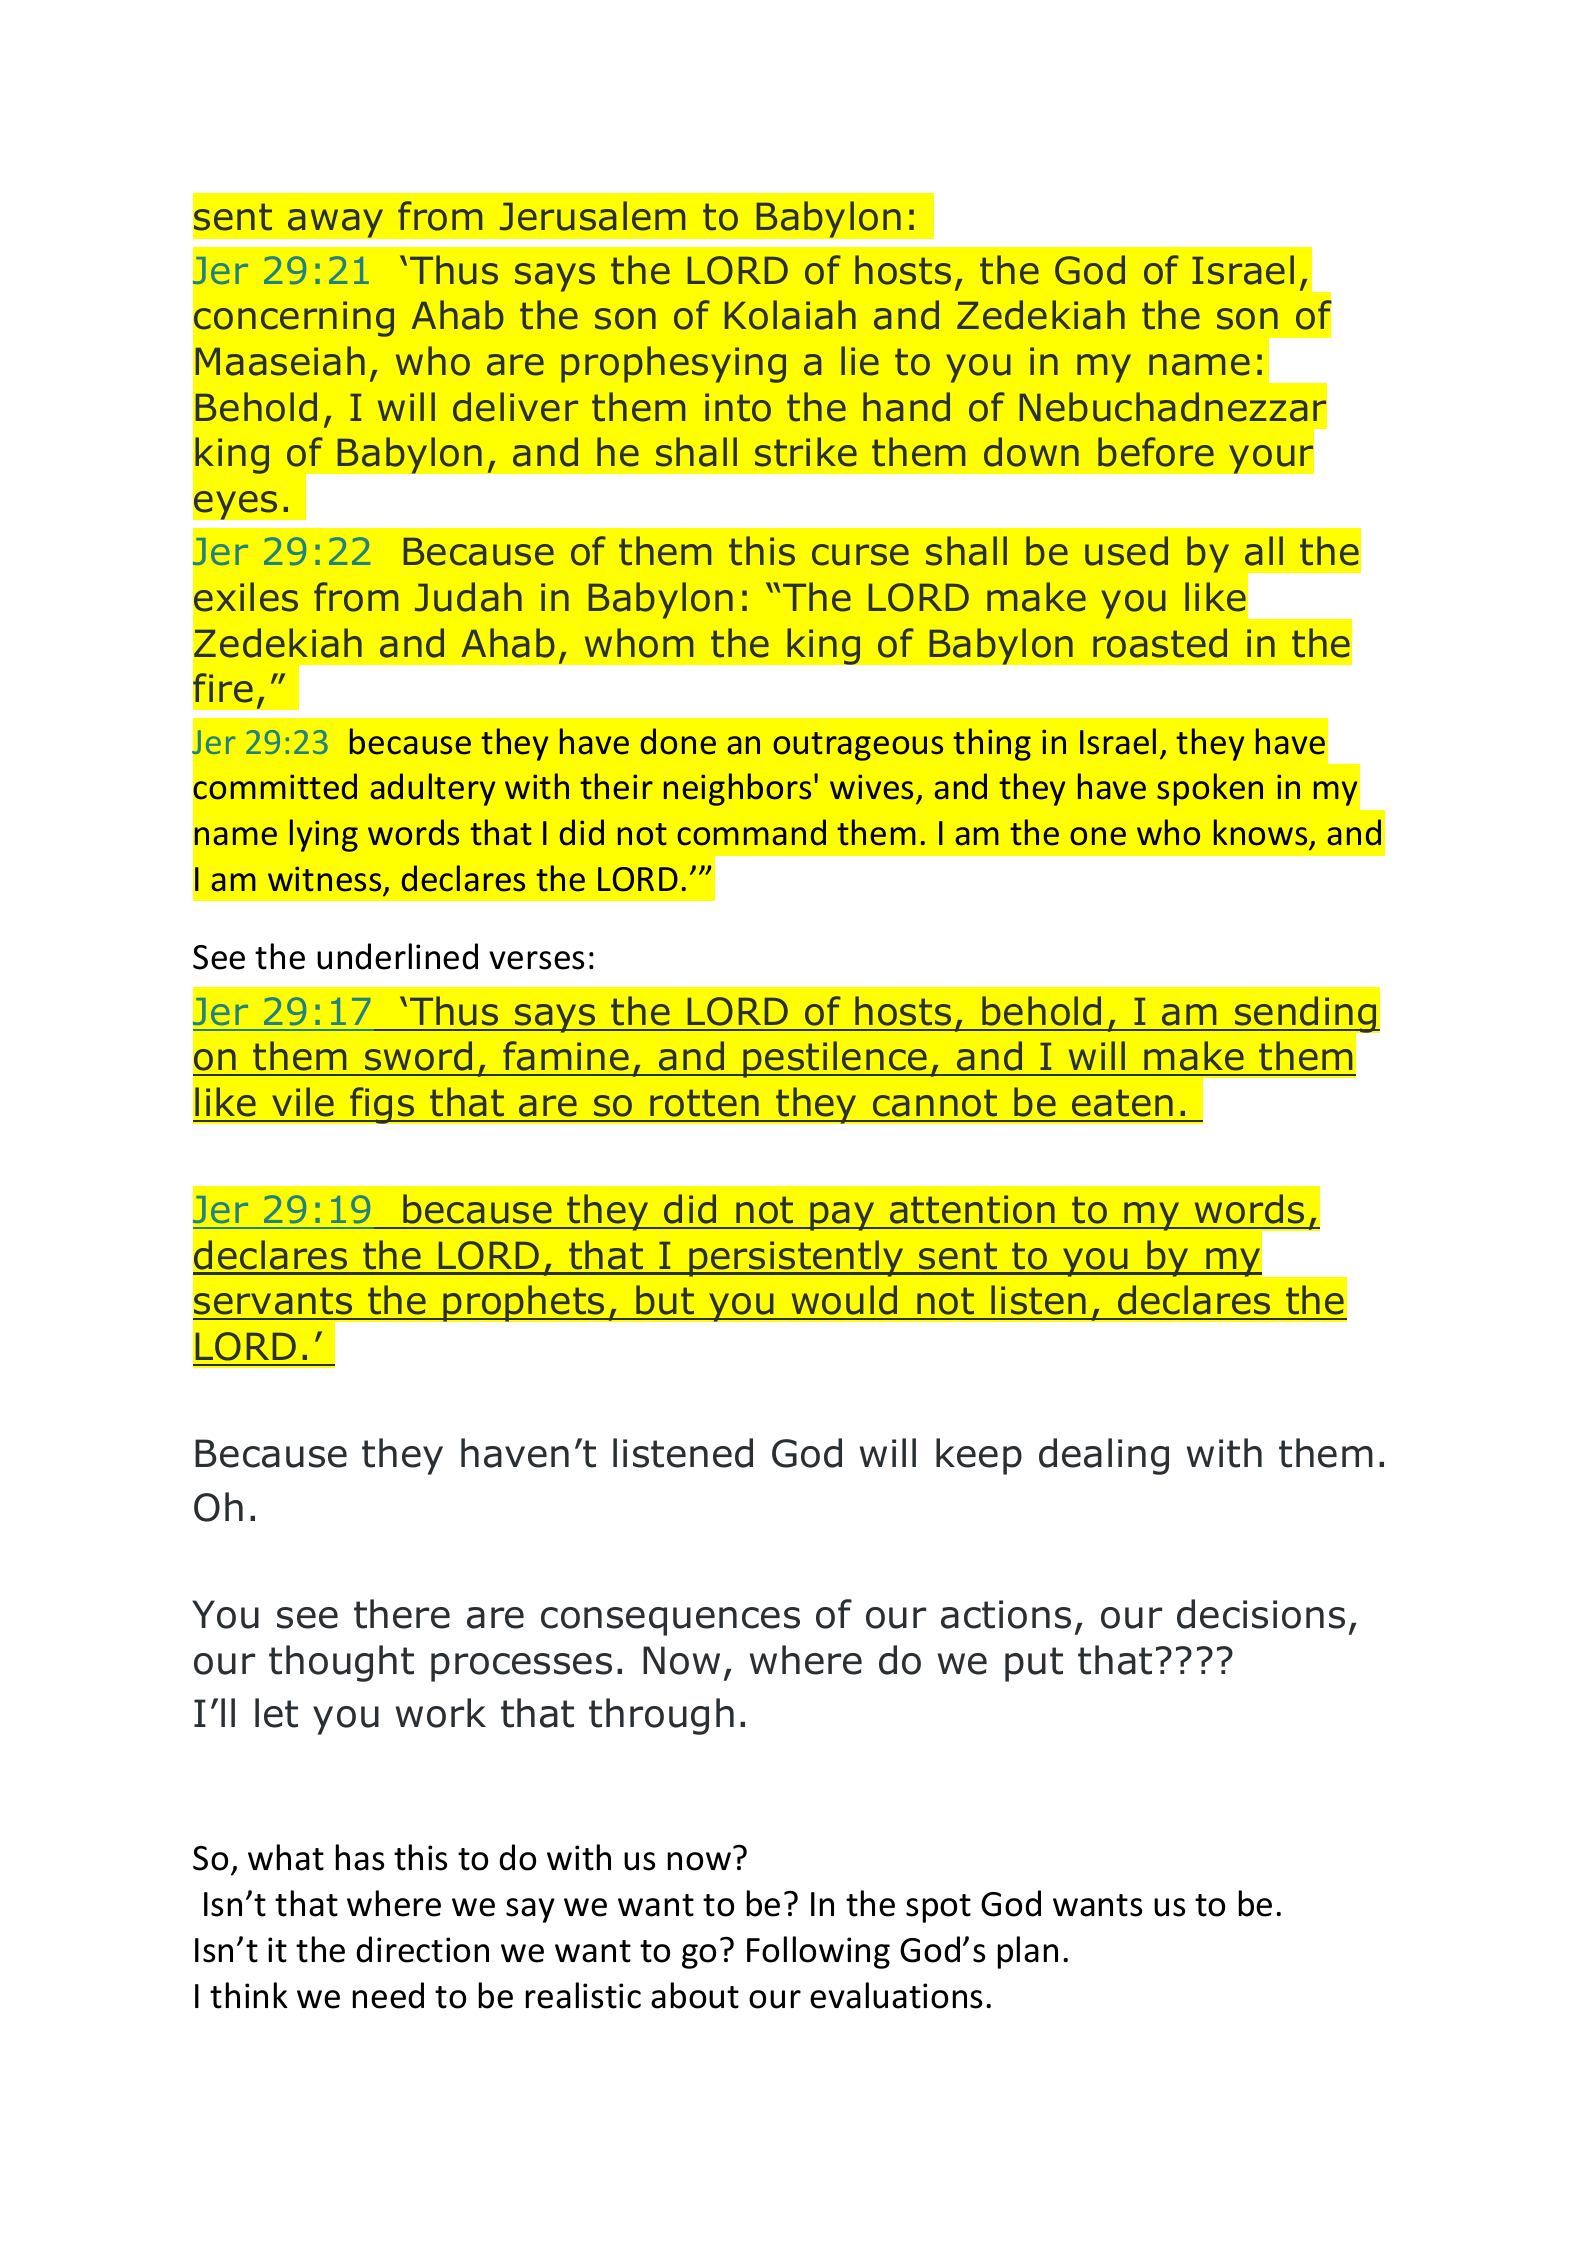 The image size is (1594, 2255). Describe the element at coordinates (1028, 1952) in the screenshot. I see `plan` at that location.
